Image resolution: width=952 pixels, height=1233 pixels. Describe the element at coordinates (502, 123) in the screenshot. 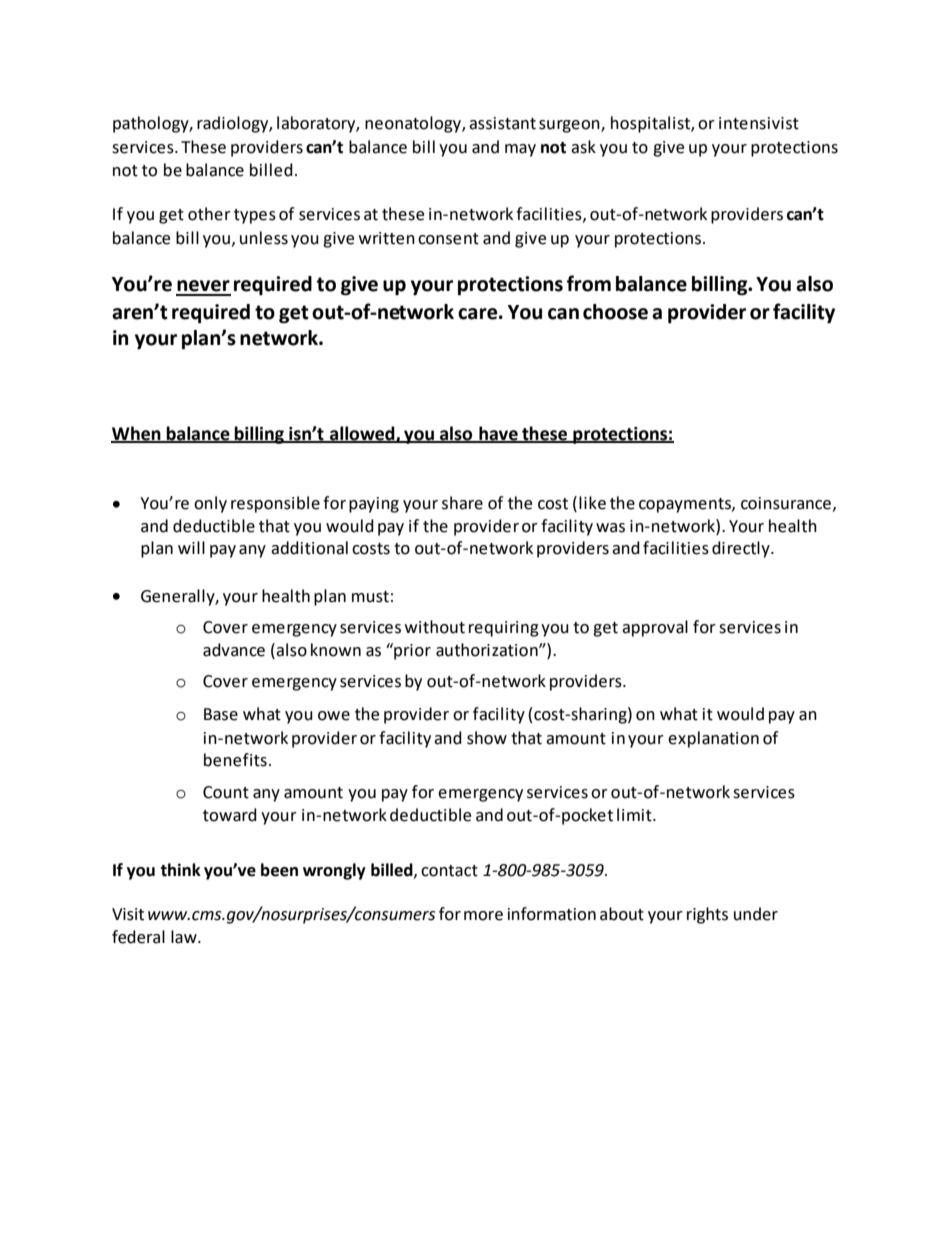

I see `assistant` at that location.
